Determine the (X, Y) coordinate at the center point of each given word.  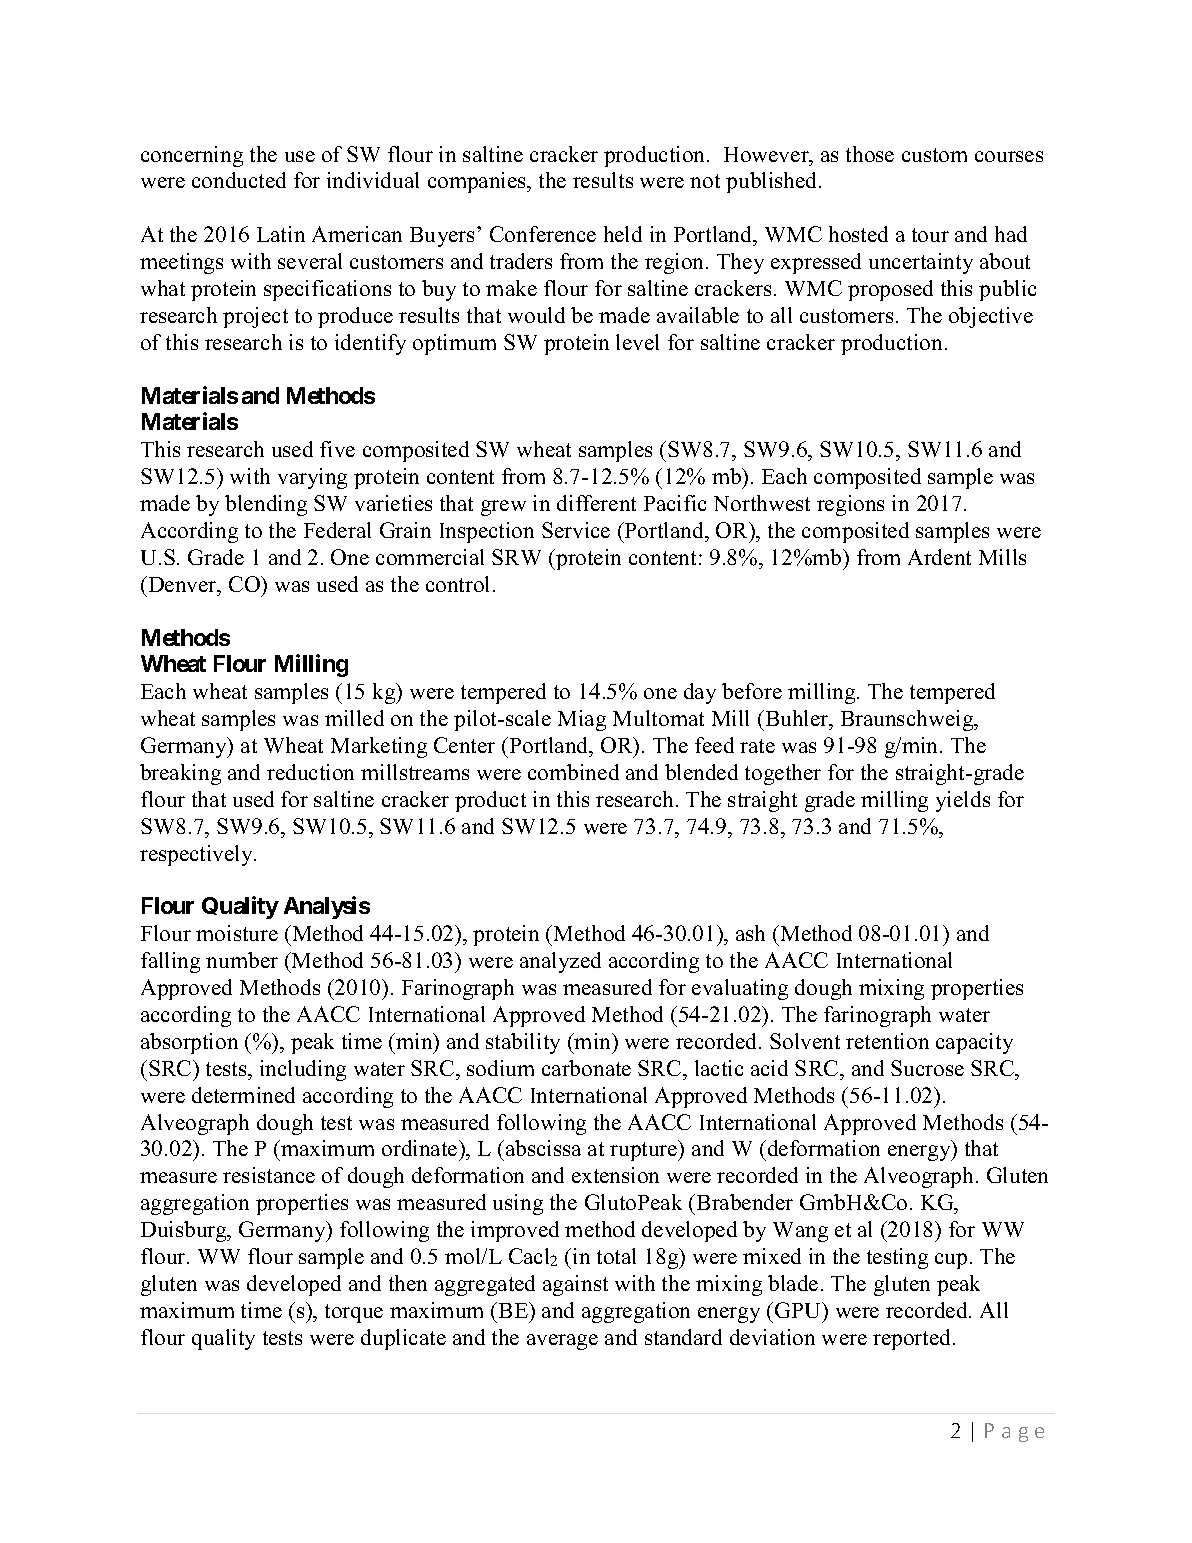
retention (887, 1041)
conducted (239, 180)
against (575, 1285)
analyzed (560, 962)
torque (354, 1313)
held (623, 234)
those (870, 154)
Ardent (939, 557)
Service (576, 530)
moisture (237, 933)
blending (266, 505)
